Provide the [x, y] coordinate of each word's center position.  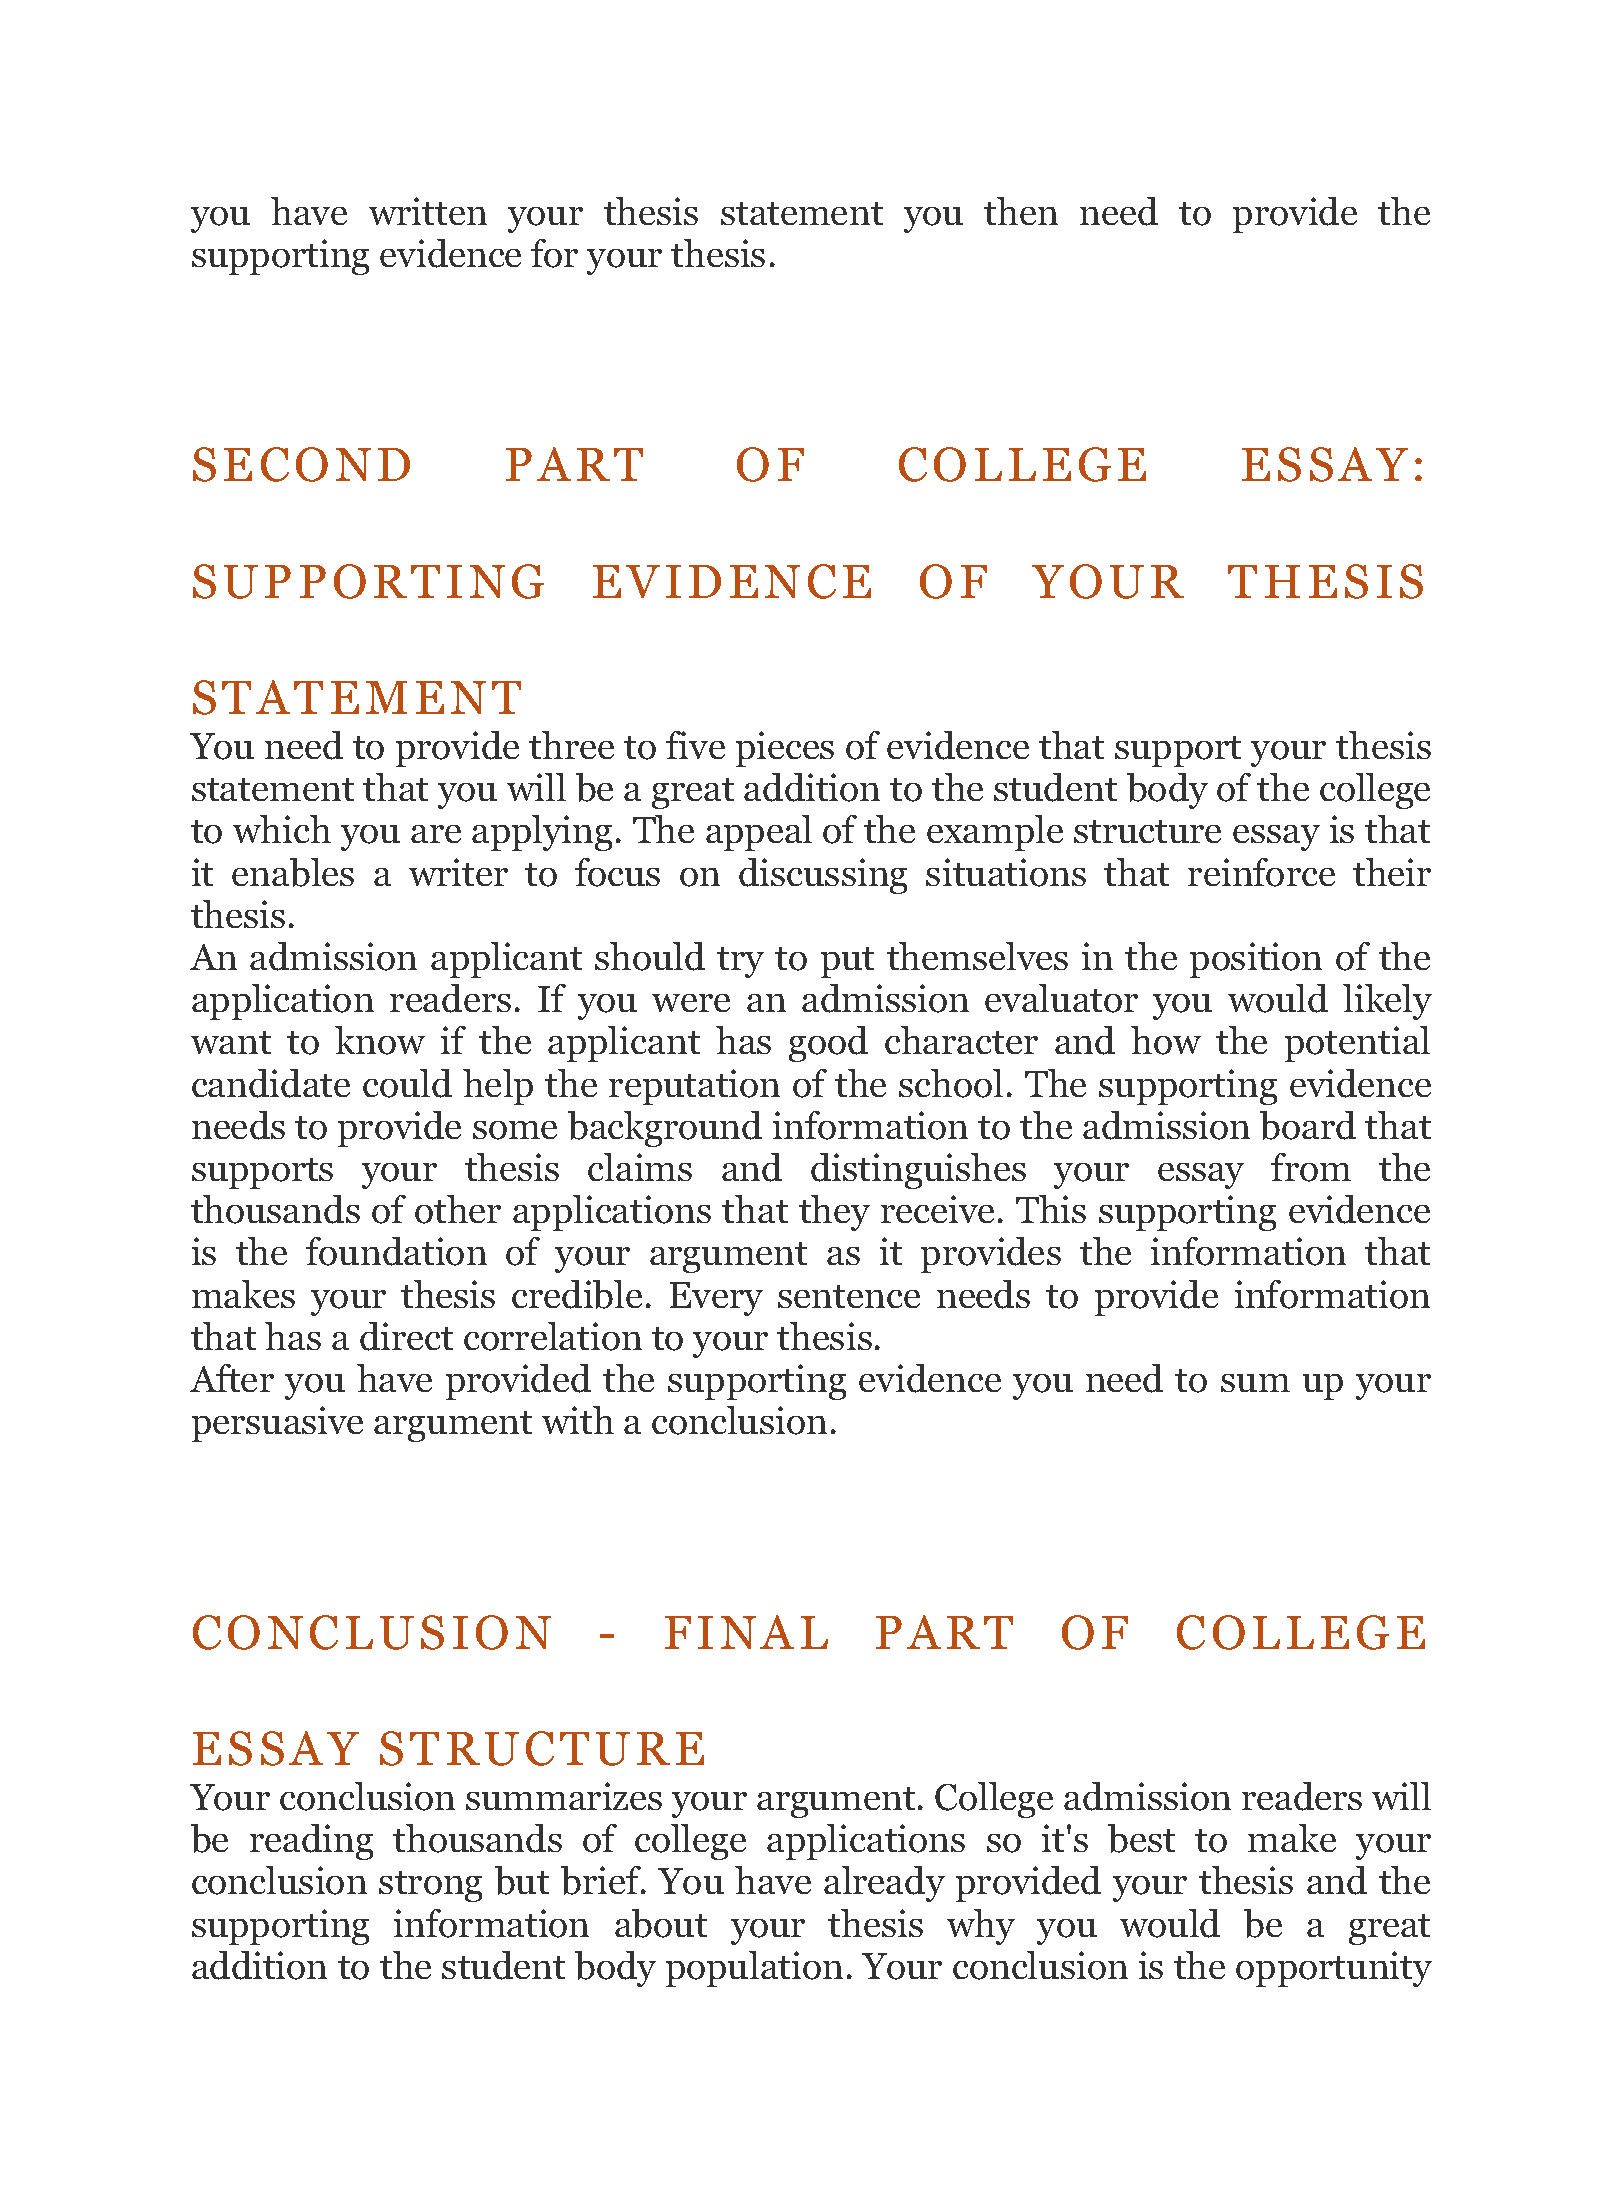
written [428, 211]
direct [406, 1336]
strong [430, 1886]
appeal [759, 833]
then [1021, 211]
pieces [785, 749]
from [1311, 1167]
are [436, 834]
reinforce [1261, 872]
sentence [849, 1296]
